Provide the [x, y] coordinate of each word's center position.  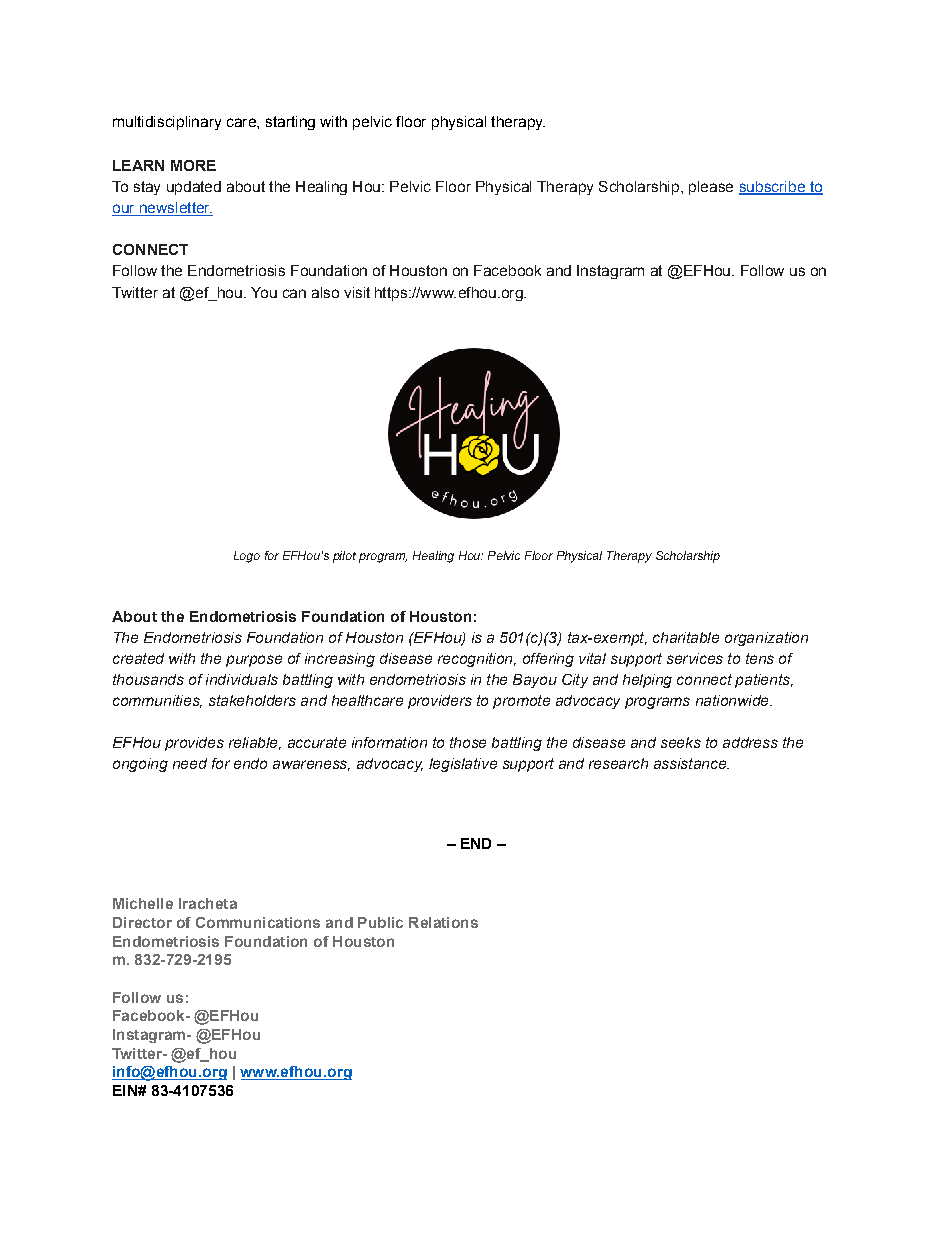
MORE [193, 165]
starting [290, 123]
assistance [691, 763]
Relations [443, 922]
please [711, 188]
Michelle [143, 903]
